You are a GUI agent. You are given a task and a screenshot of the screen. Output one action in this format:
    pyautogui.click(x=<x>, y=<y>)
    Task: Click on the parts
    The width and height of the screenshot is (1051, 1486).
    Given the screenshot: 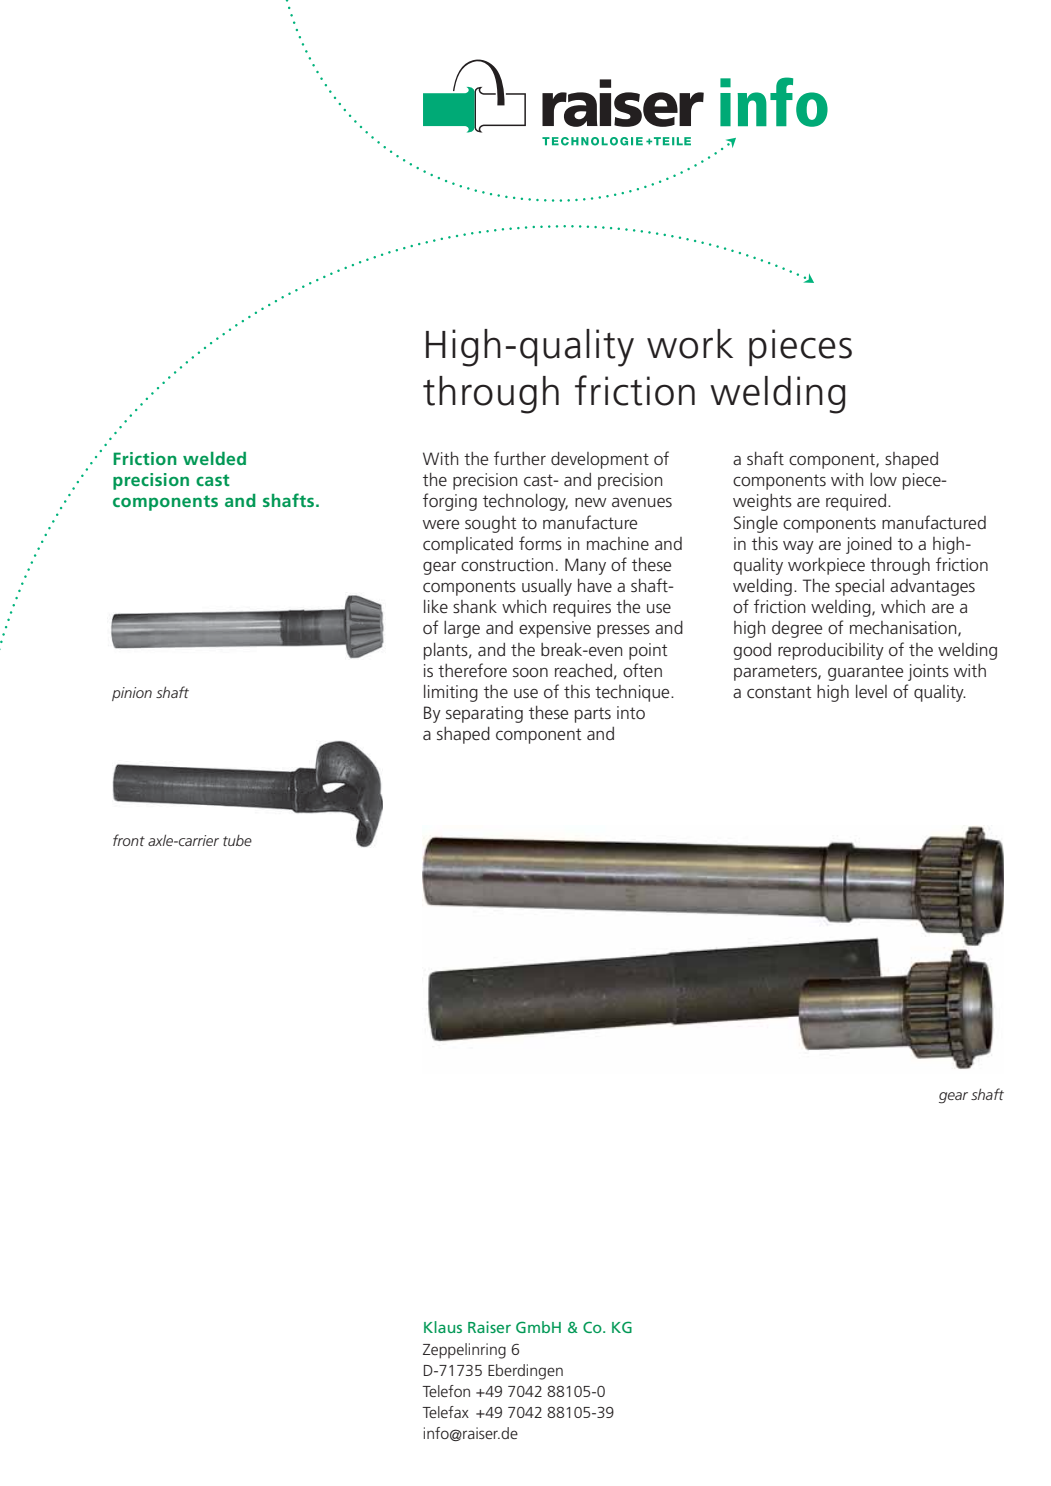 What is the action you would take?
    pyautogui.click(x=593, y=715)
